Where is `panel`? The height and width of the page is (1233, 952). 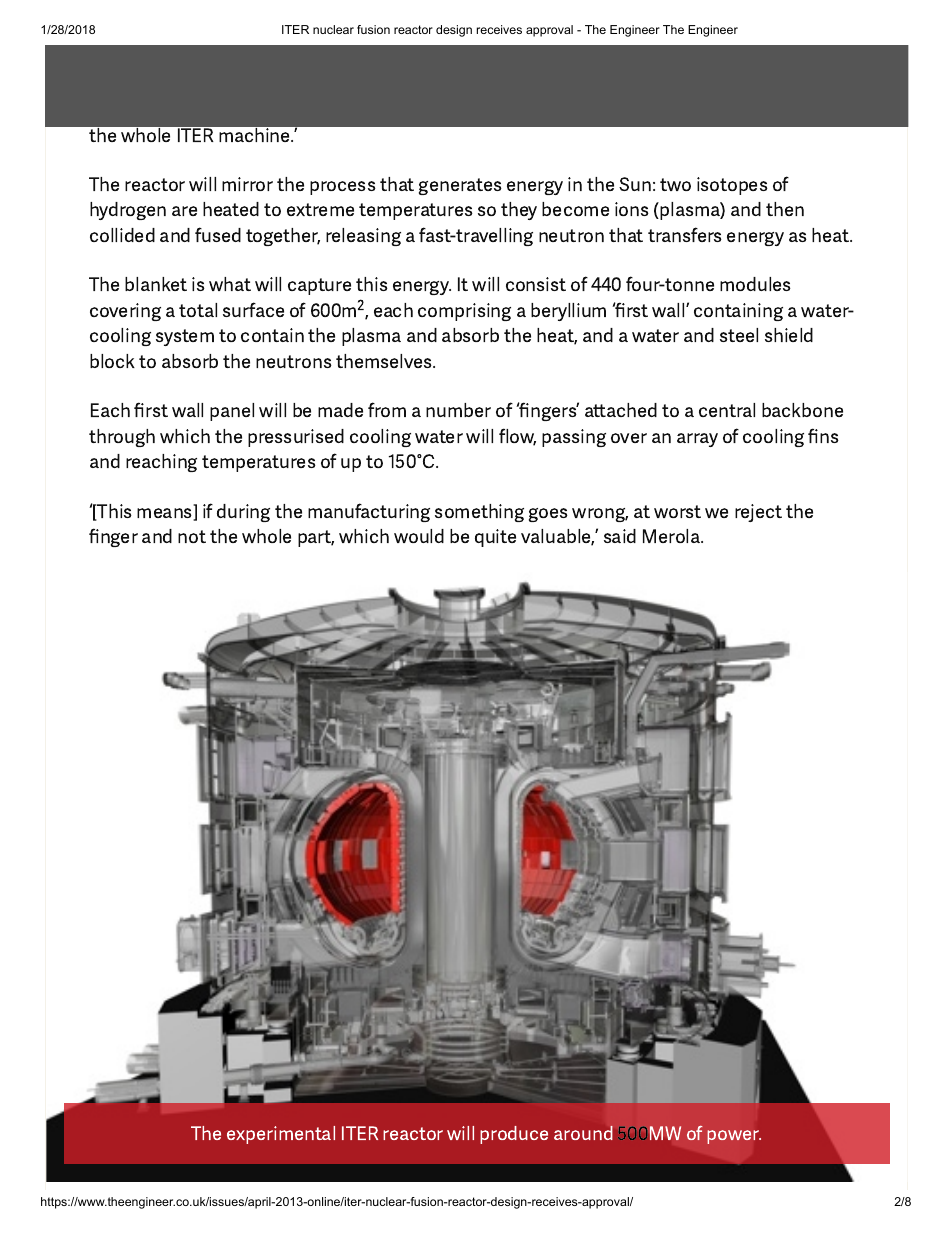 panel is located at coordinates (232, 412).
